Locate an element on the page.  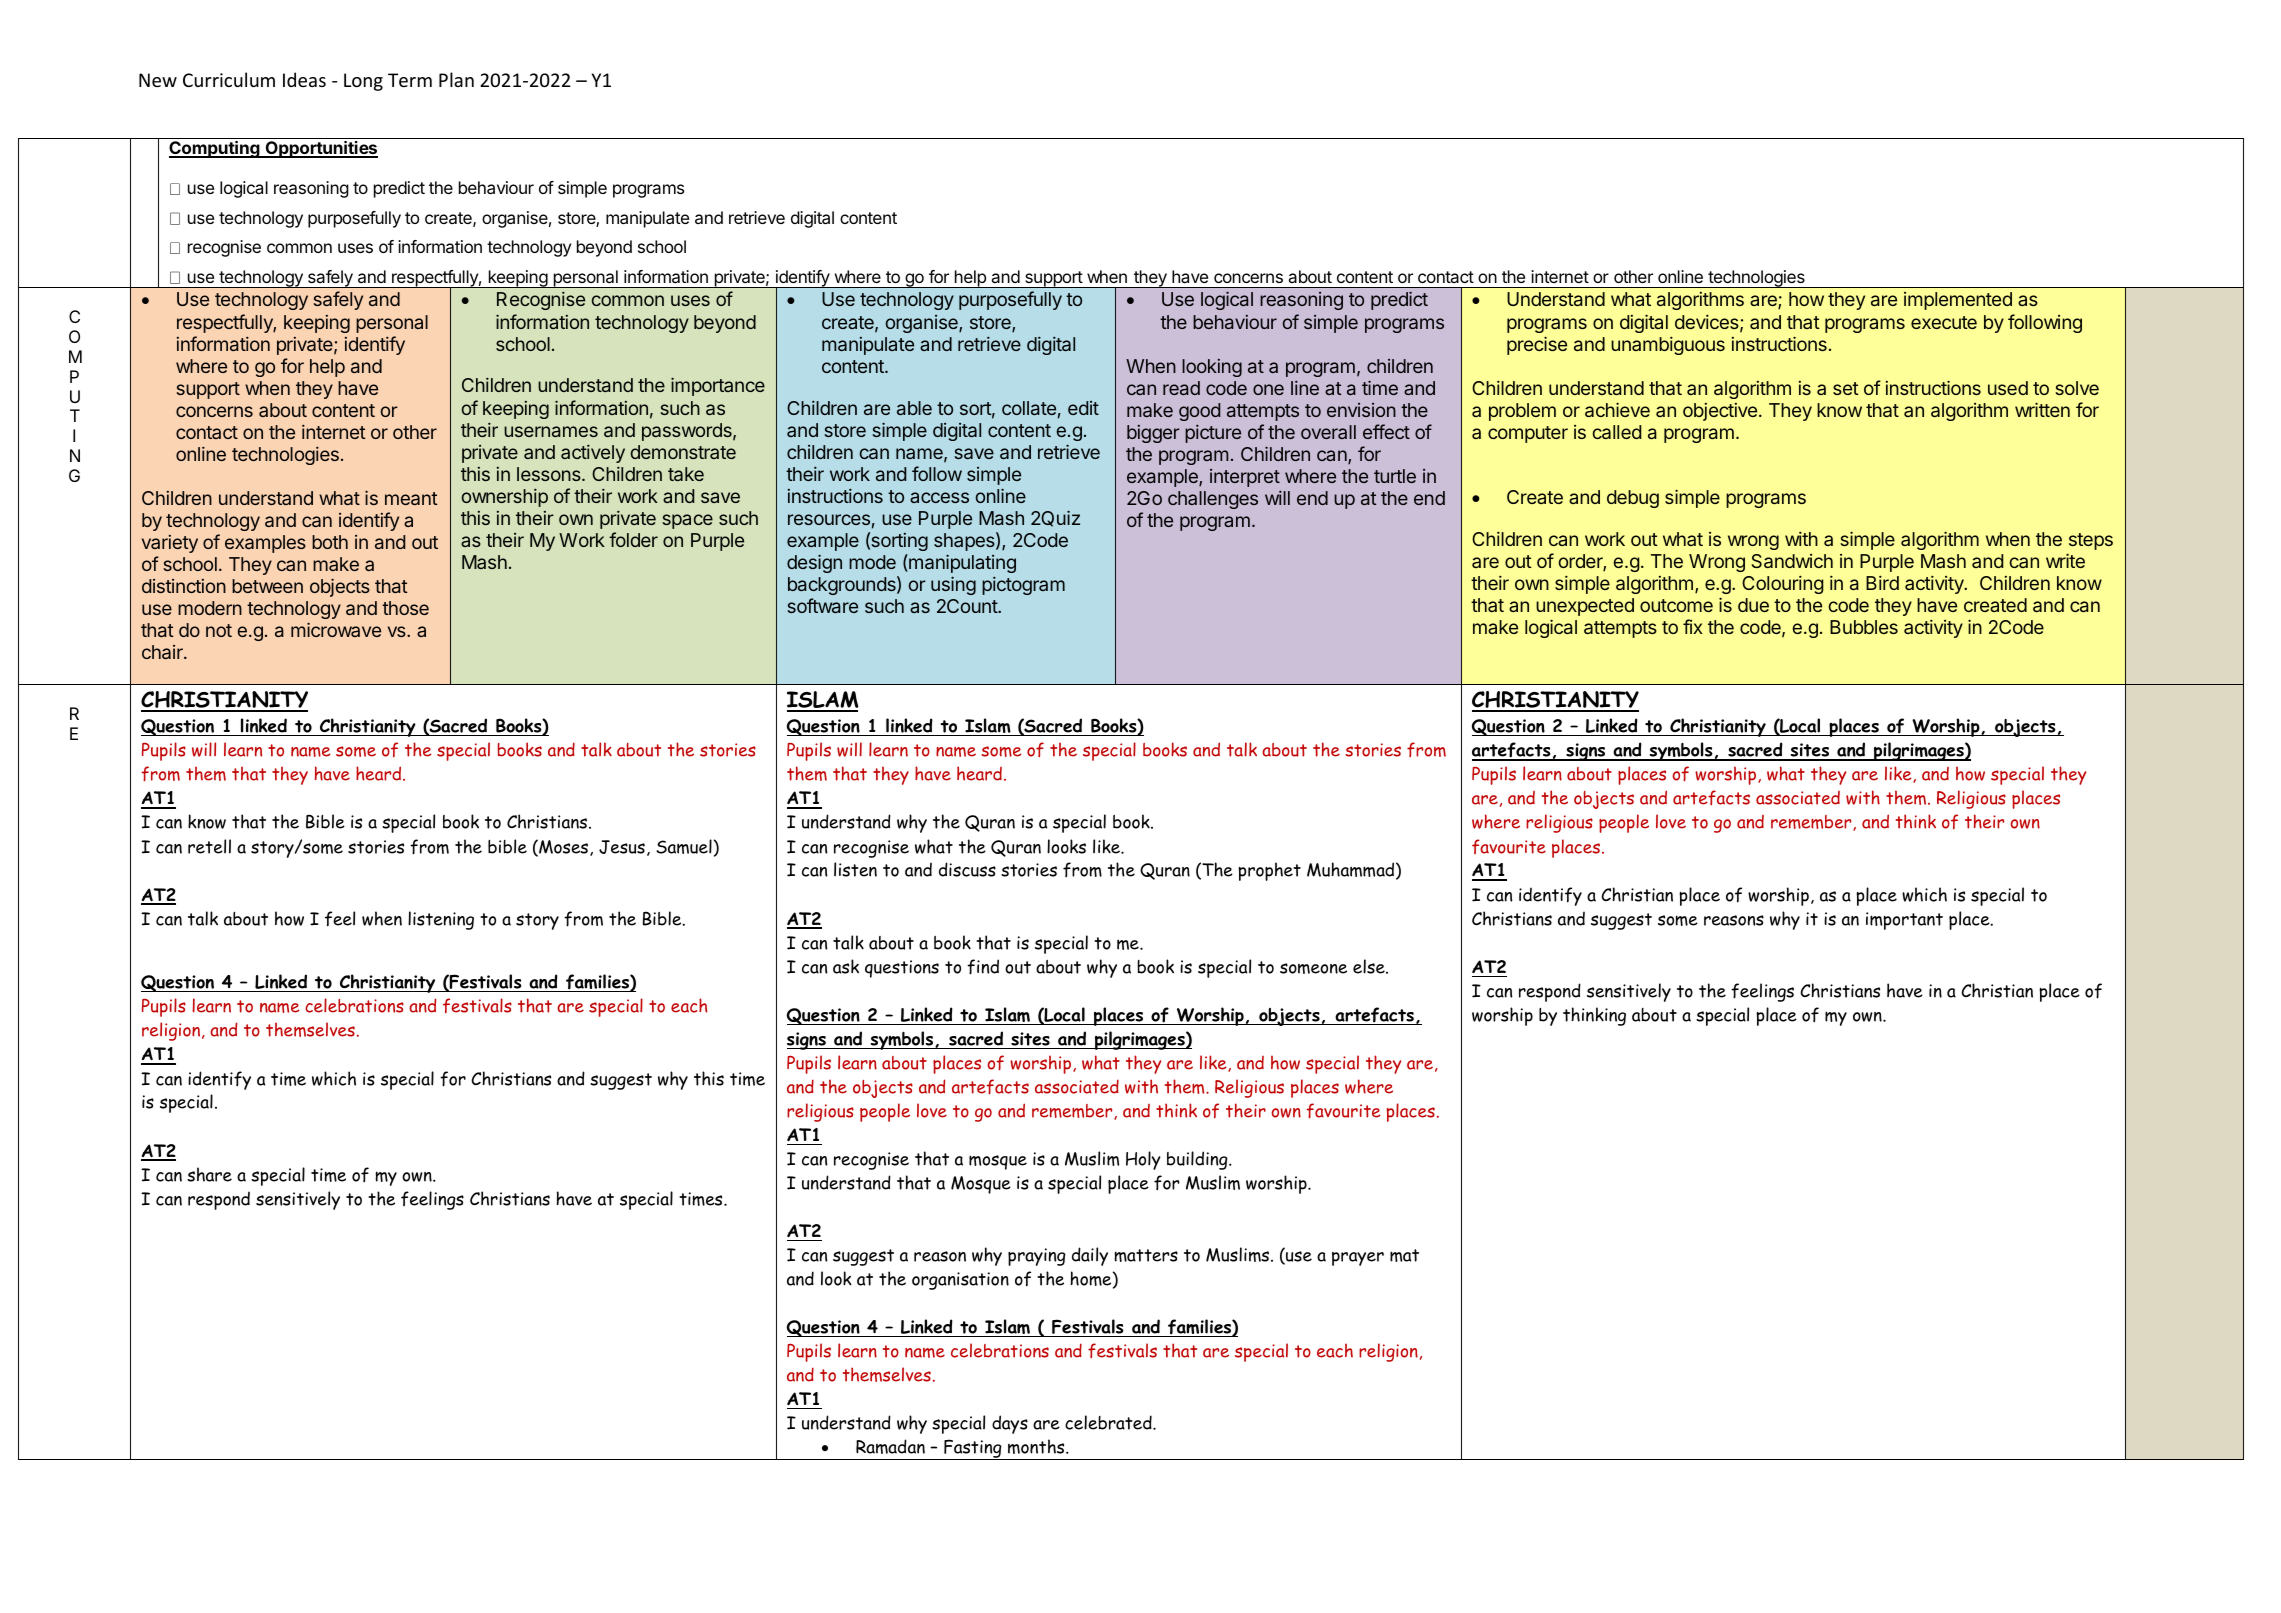
Bubbles is located at coordinates (1864, 627).
